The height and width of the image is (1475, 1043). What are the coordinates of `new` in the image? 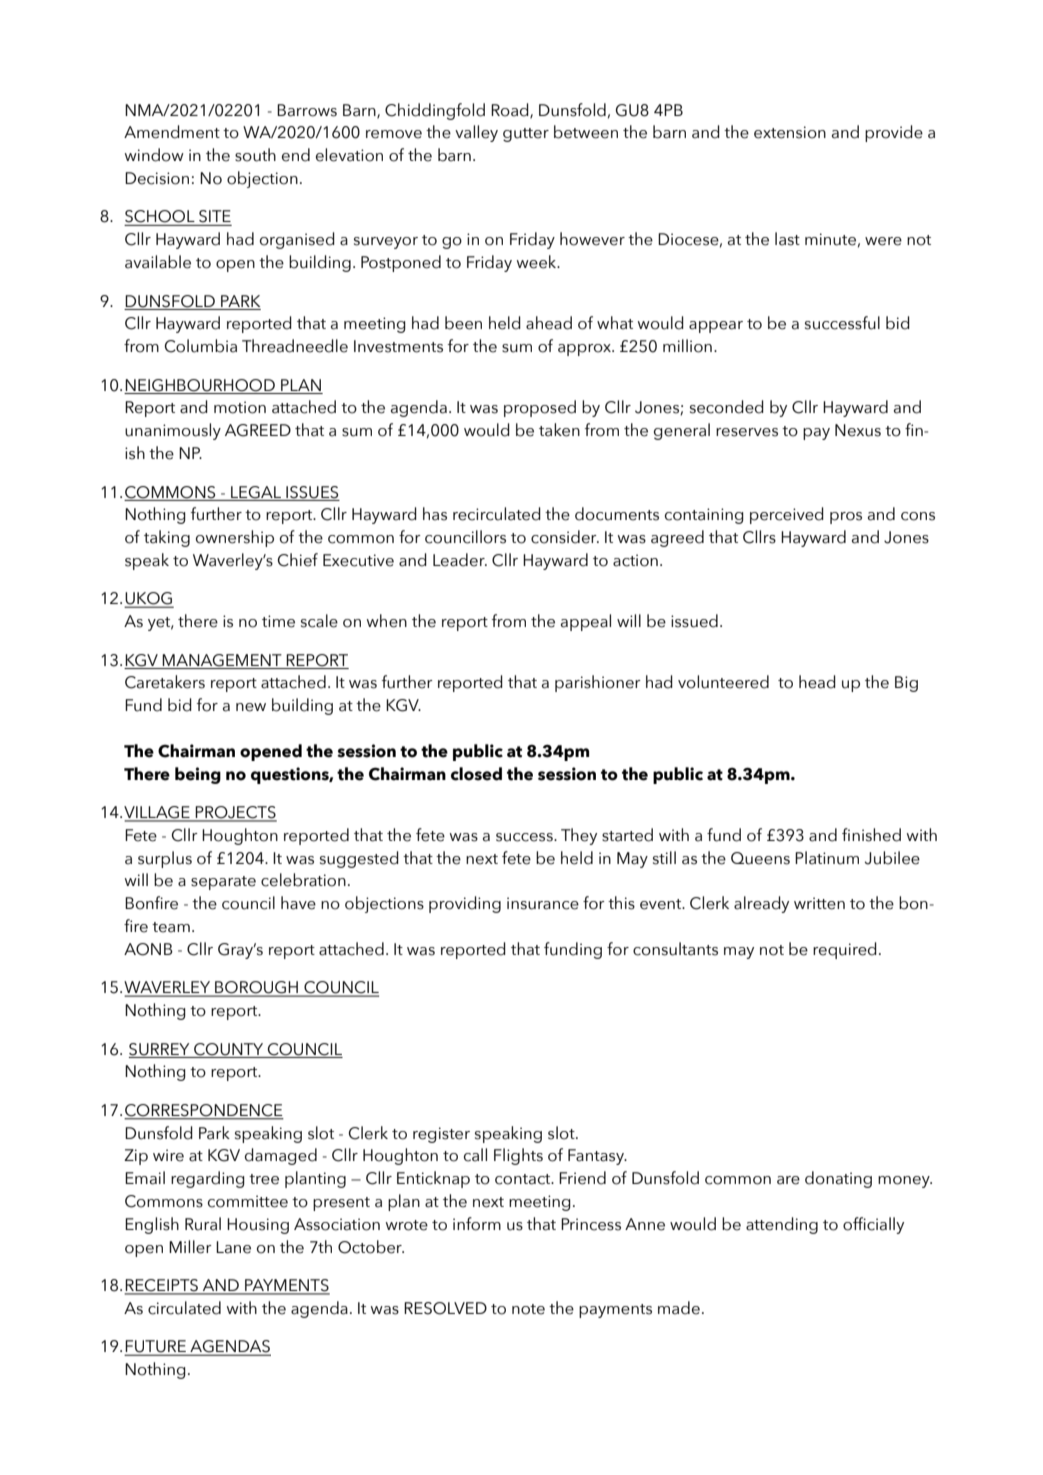 It's located at (251, 707).
